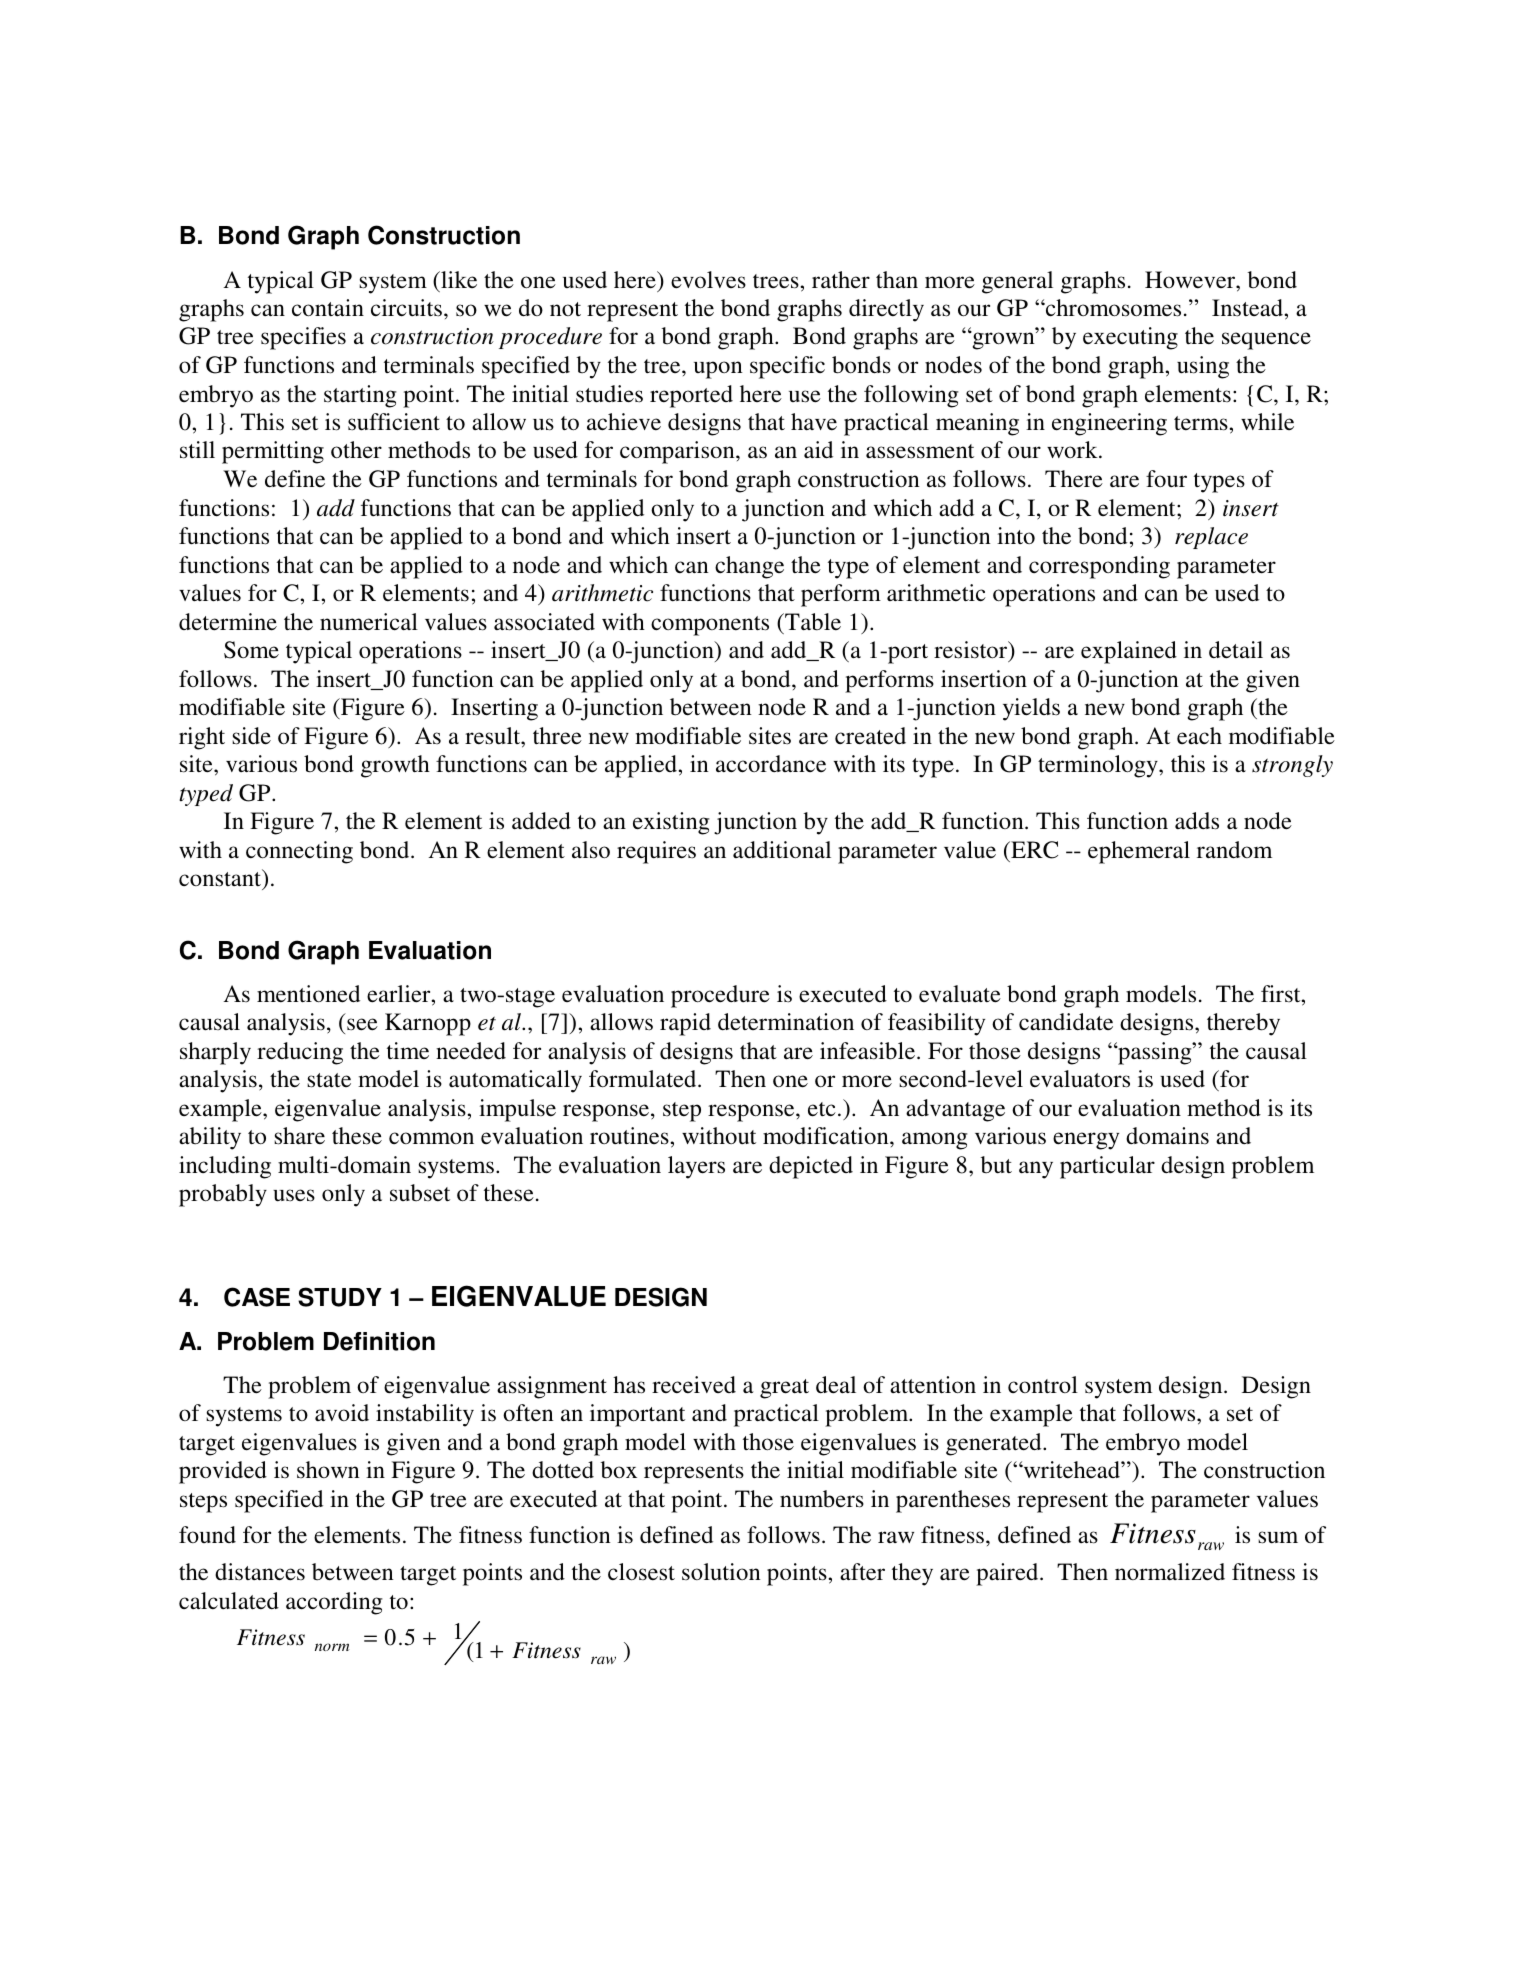 This page has height=1966, width=1519. I want to click on explained, so click(1129, 652).
